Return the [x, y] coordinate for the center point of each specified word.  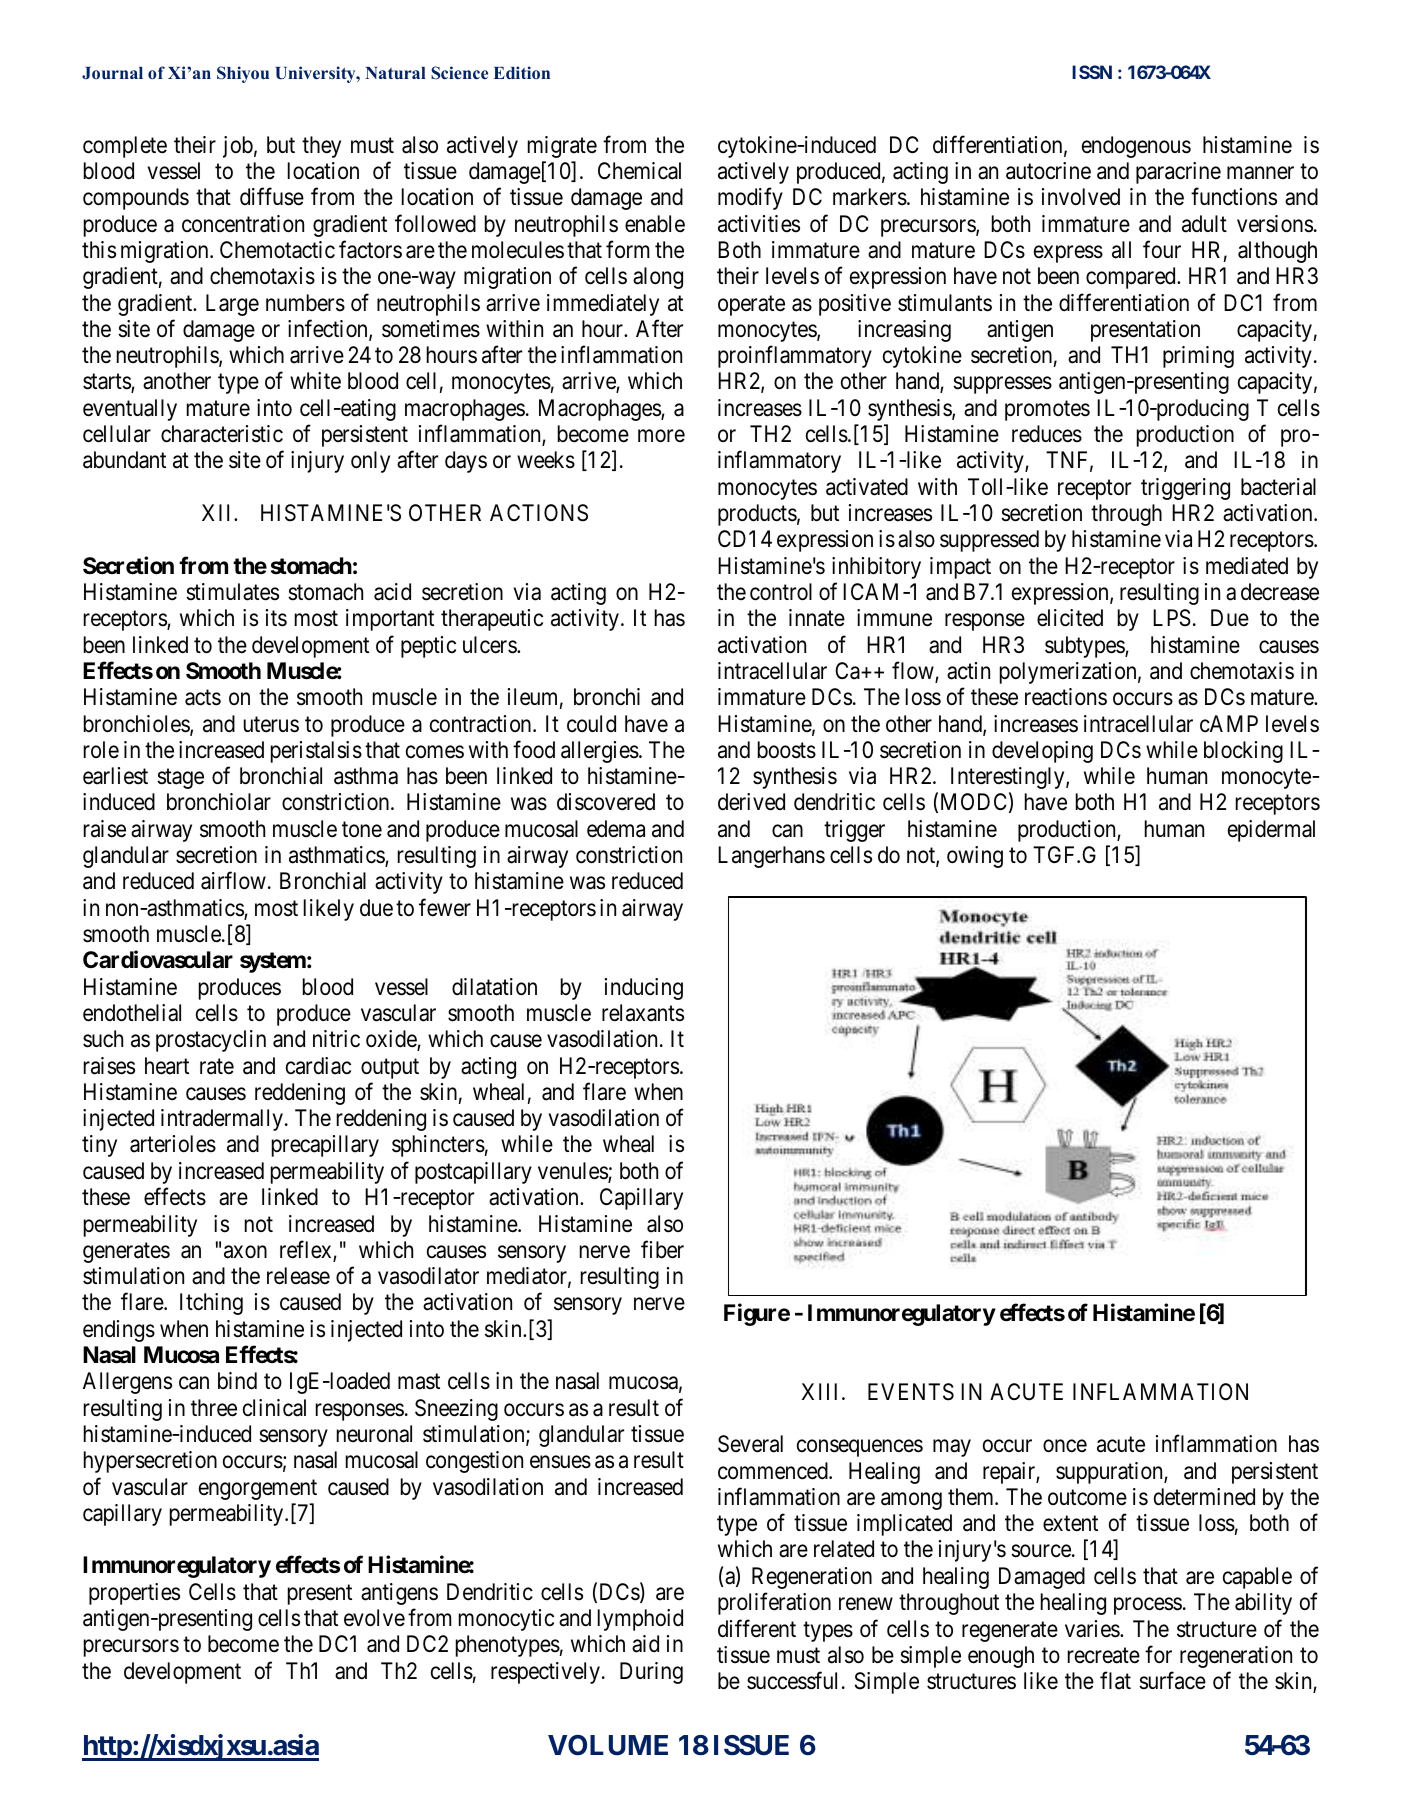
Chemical [639, 171]
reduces [1047, 434]
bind [237, 1381]
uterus [271, 724]
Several [750, 1444]
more [661, 436]
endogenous [1136, 147]
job [238, 147]
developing [1042, 752]
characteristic [222, 434]
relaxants [643, 1013]
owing [975, 857]
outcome [1087, 1498]
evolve [374, 1618]
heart [167, 1066]
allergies [600, 752]
